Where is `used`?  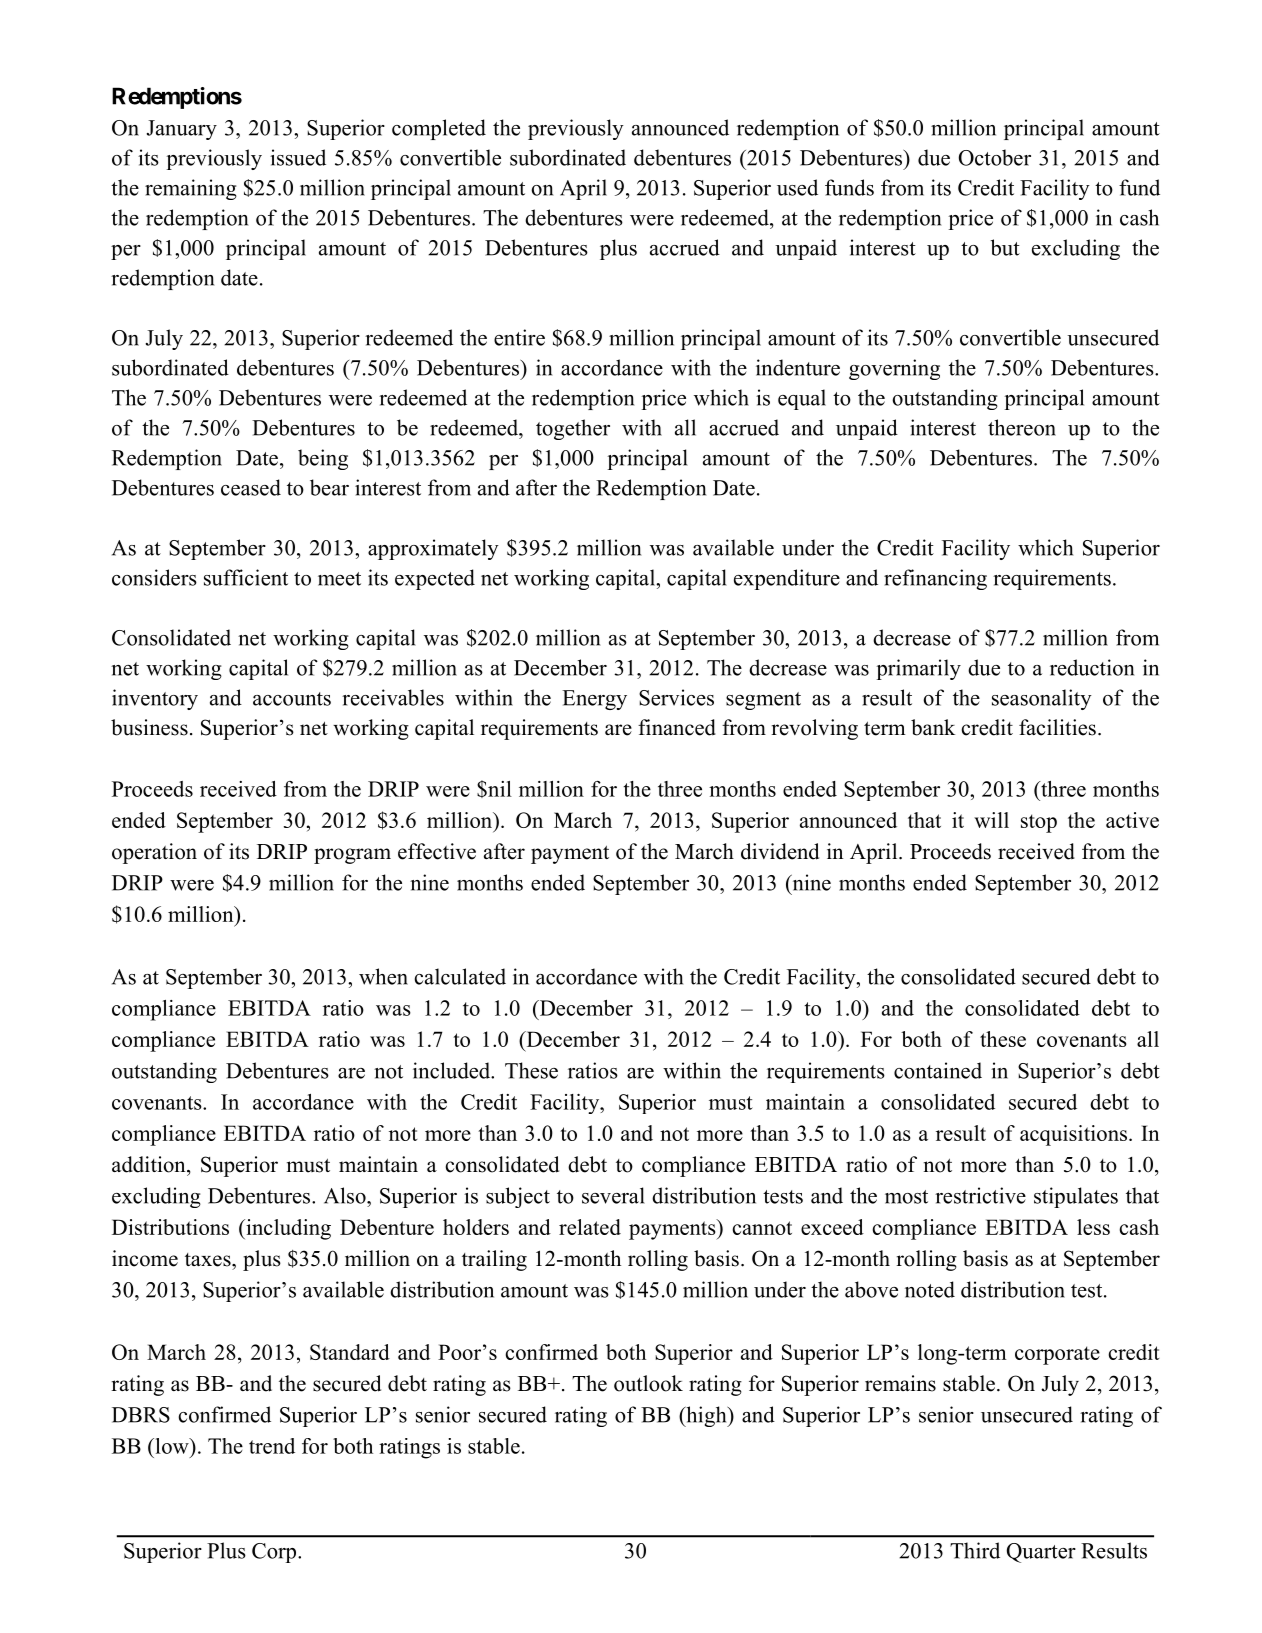
used is located at coordinates (797, 187).
